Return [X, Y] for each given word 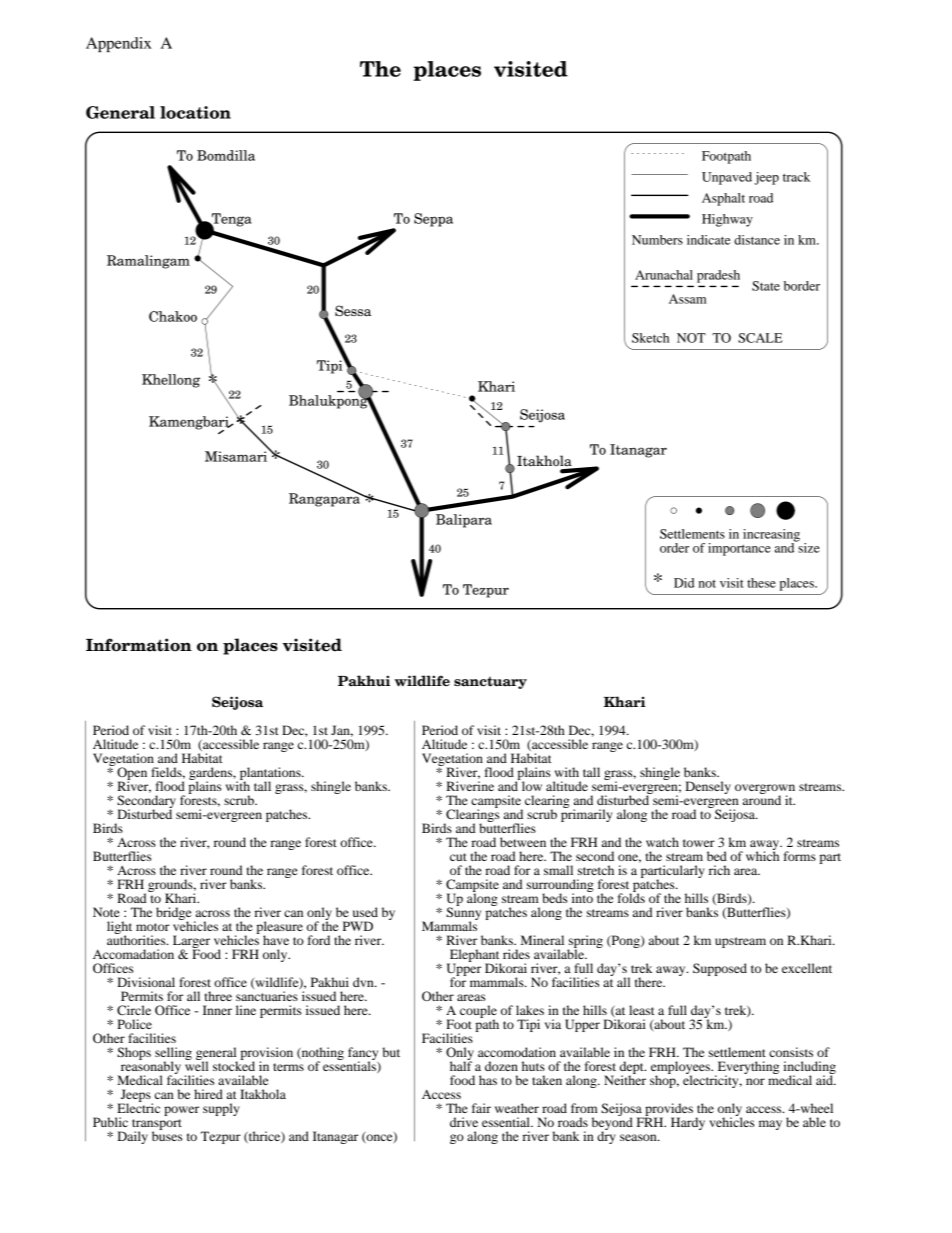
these [761, 583]
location [195, 112]
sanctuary [490, 682]
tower [699, 843]
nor [755, 1081]
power [181, 1111]
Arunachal [664, 275]
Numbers [657, 240]
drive [464, 1122]
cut [458, 857]
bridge [173, 914]
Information [139, 645]
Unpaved [727, 178]
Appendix [119, 44]
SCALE [760, 338]
